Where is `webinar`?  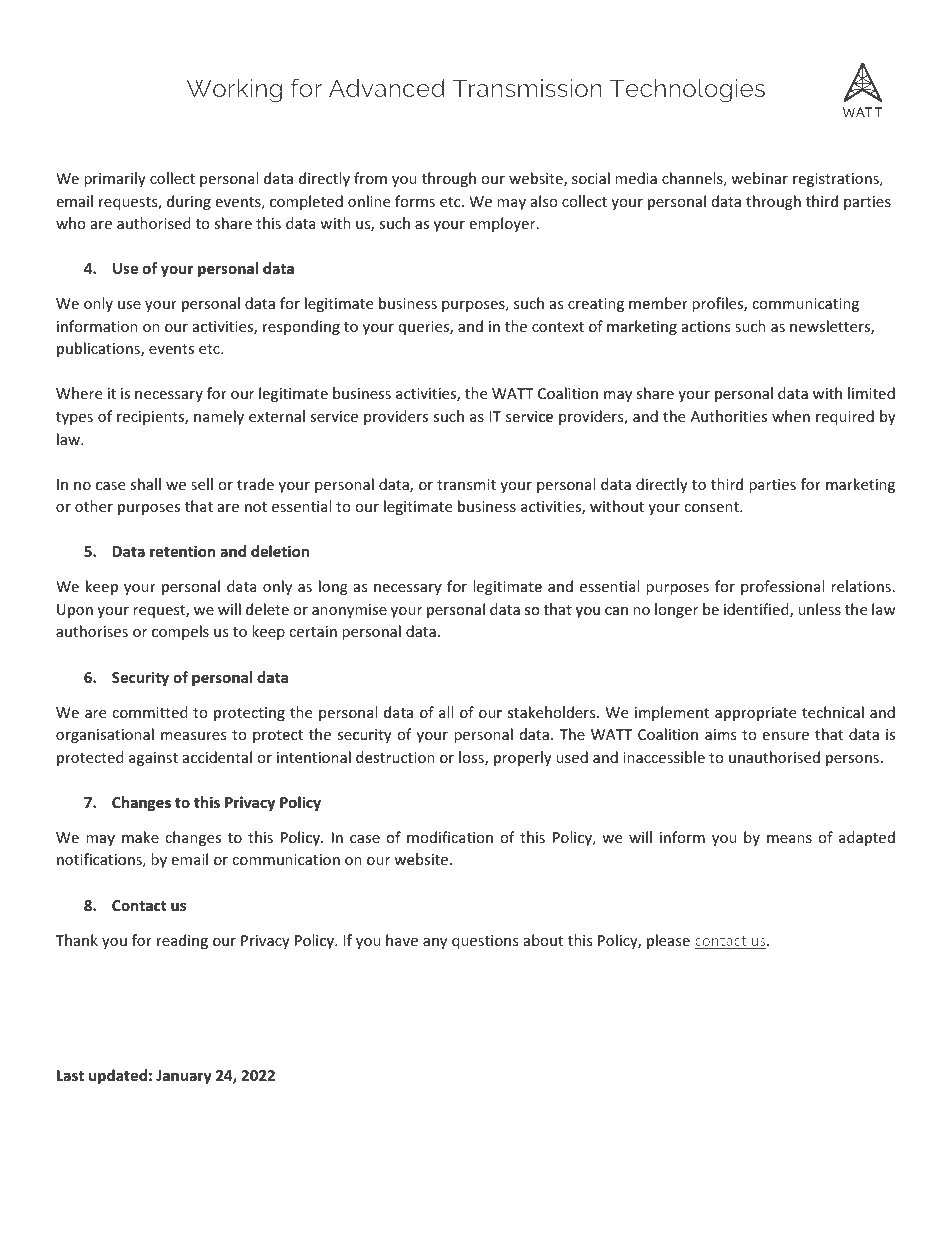
webinar is located at coordinates (759, 178).
